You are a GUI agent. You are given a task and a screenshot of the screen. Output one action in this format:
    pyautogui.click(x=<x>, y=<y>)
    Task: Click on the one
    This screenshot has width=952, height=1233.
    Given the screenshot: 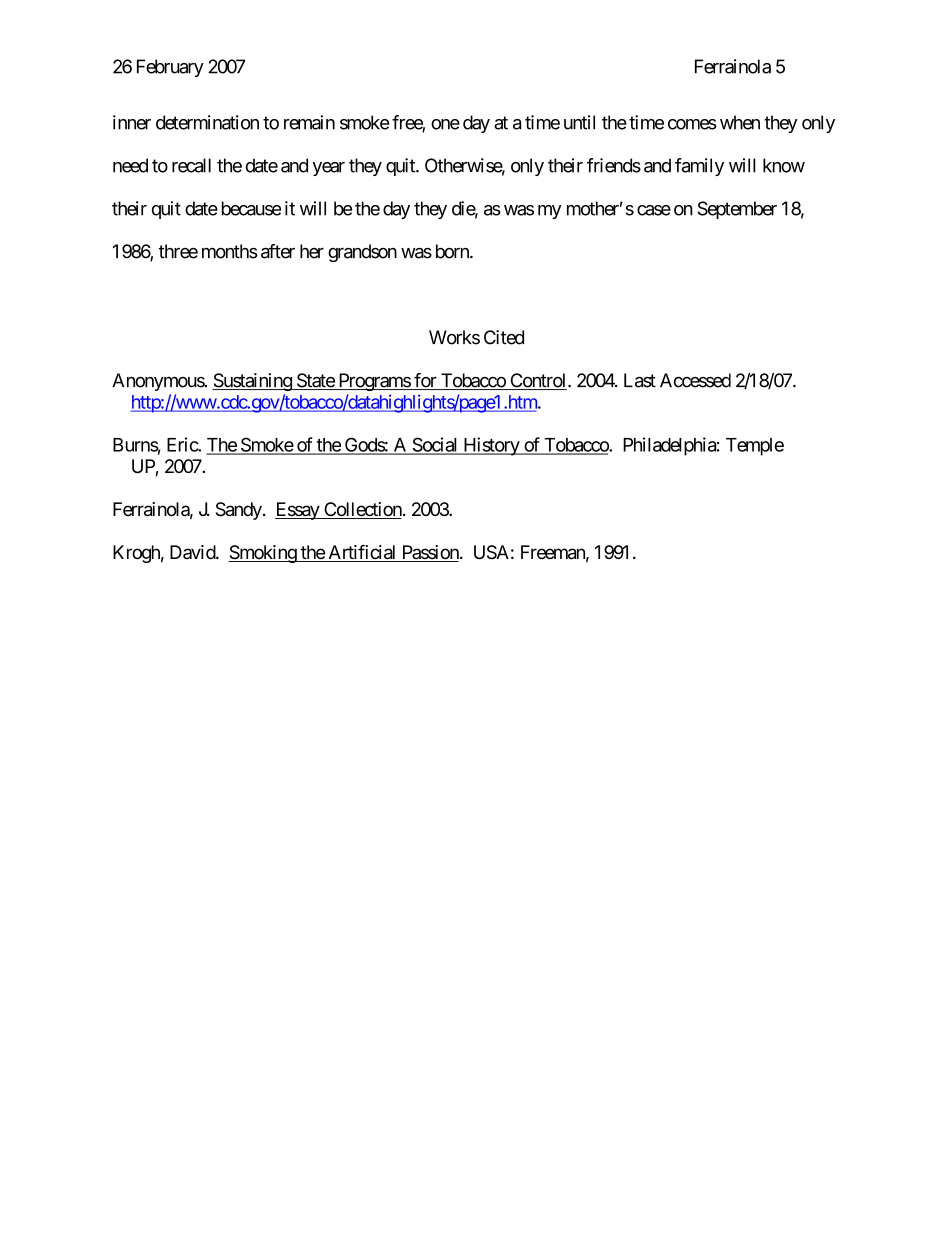 What is the action you would take?
    pyautogui.click(x=445, y=124)
